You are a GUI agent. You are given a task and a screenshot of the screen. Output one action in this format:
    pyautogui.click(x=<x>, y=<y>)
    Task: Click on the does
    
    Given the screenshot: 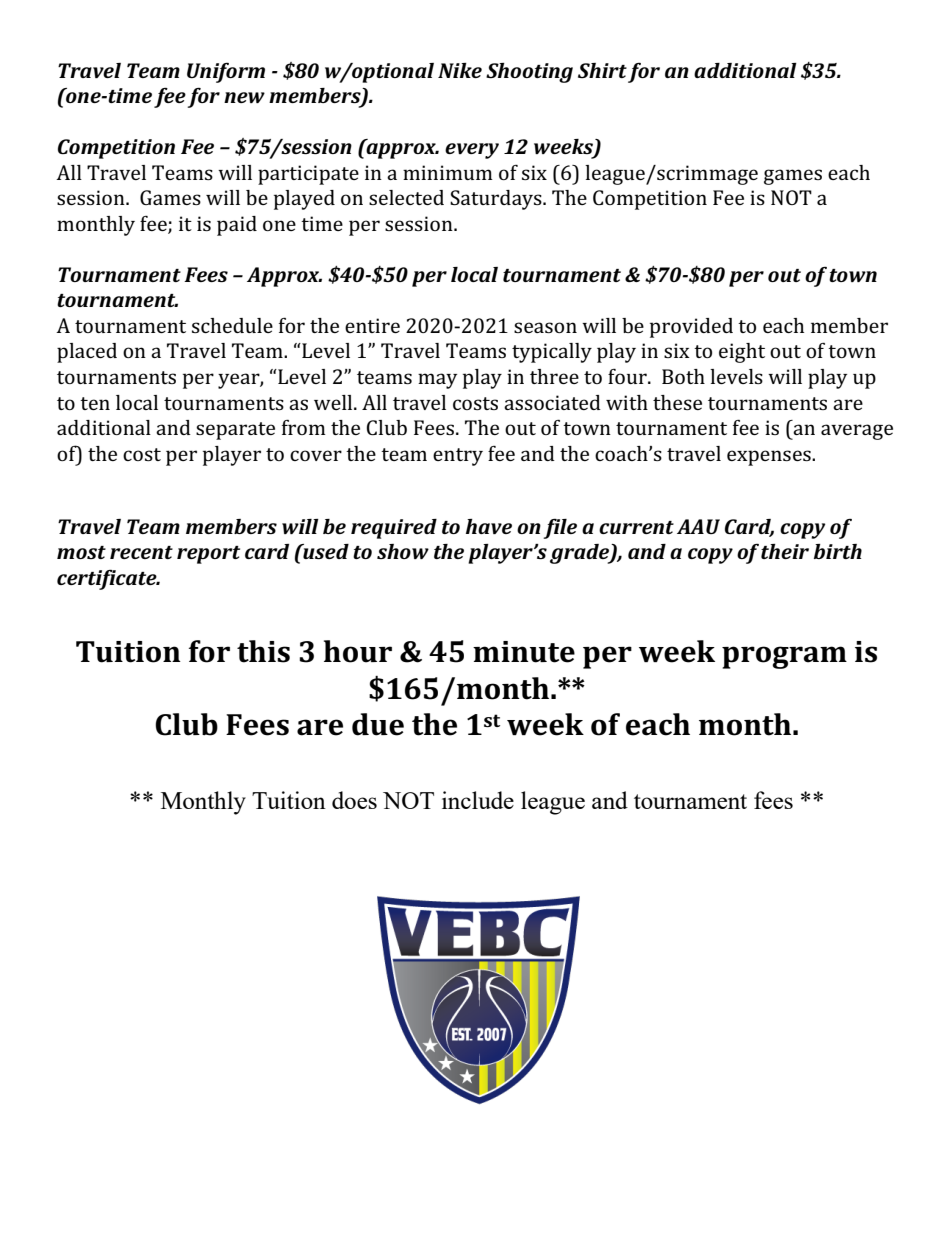 What is the action you would take?
    pyautogui.click(x=354, y=800)
